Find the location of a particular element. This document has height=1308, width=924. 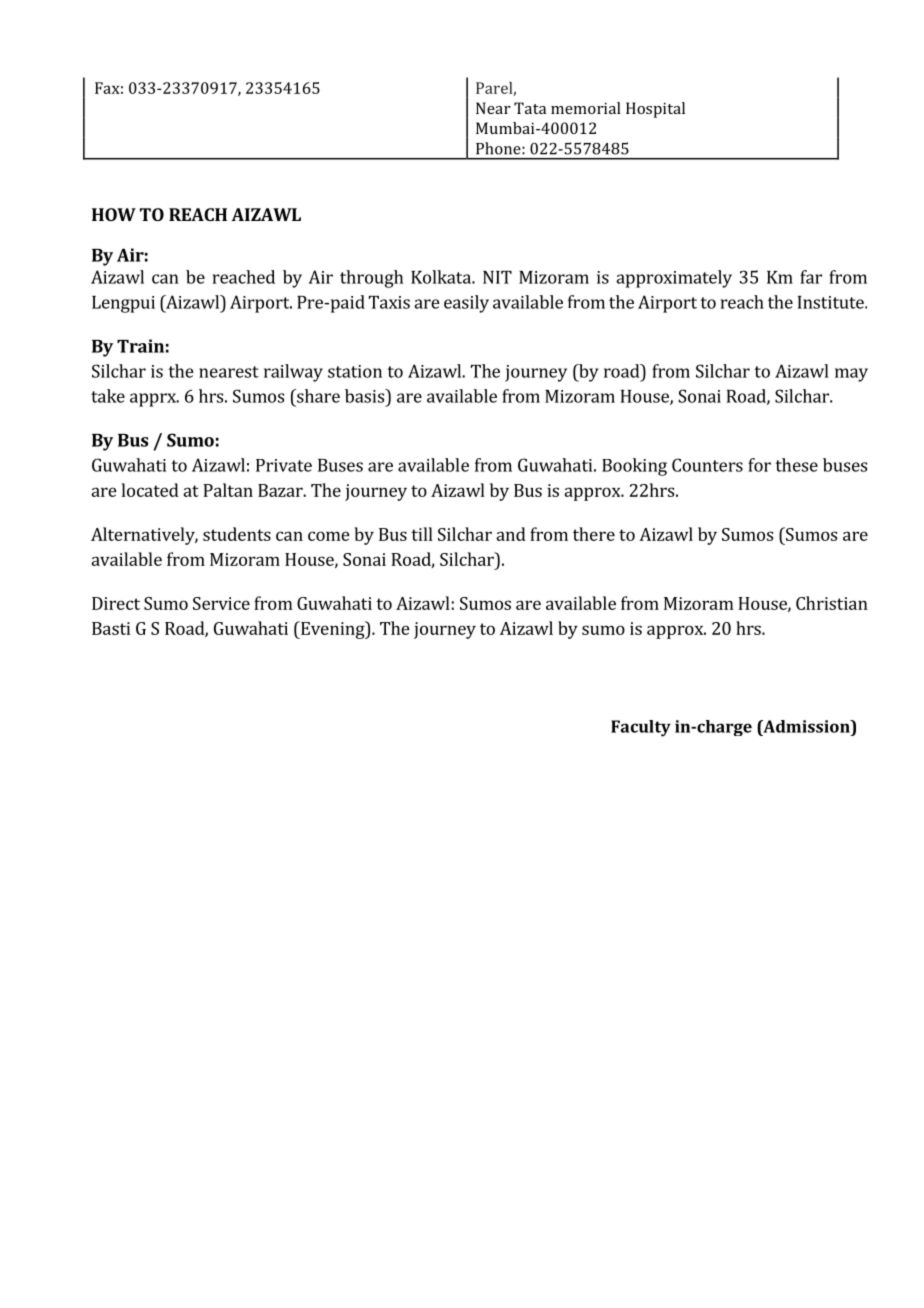

HOW is located at coordinates (114, 214).
